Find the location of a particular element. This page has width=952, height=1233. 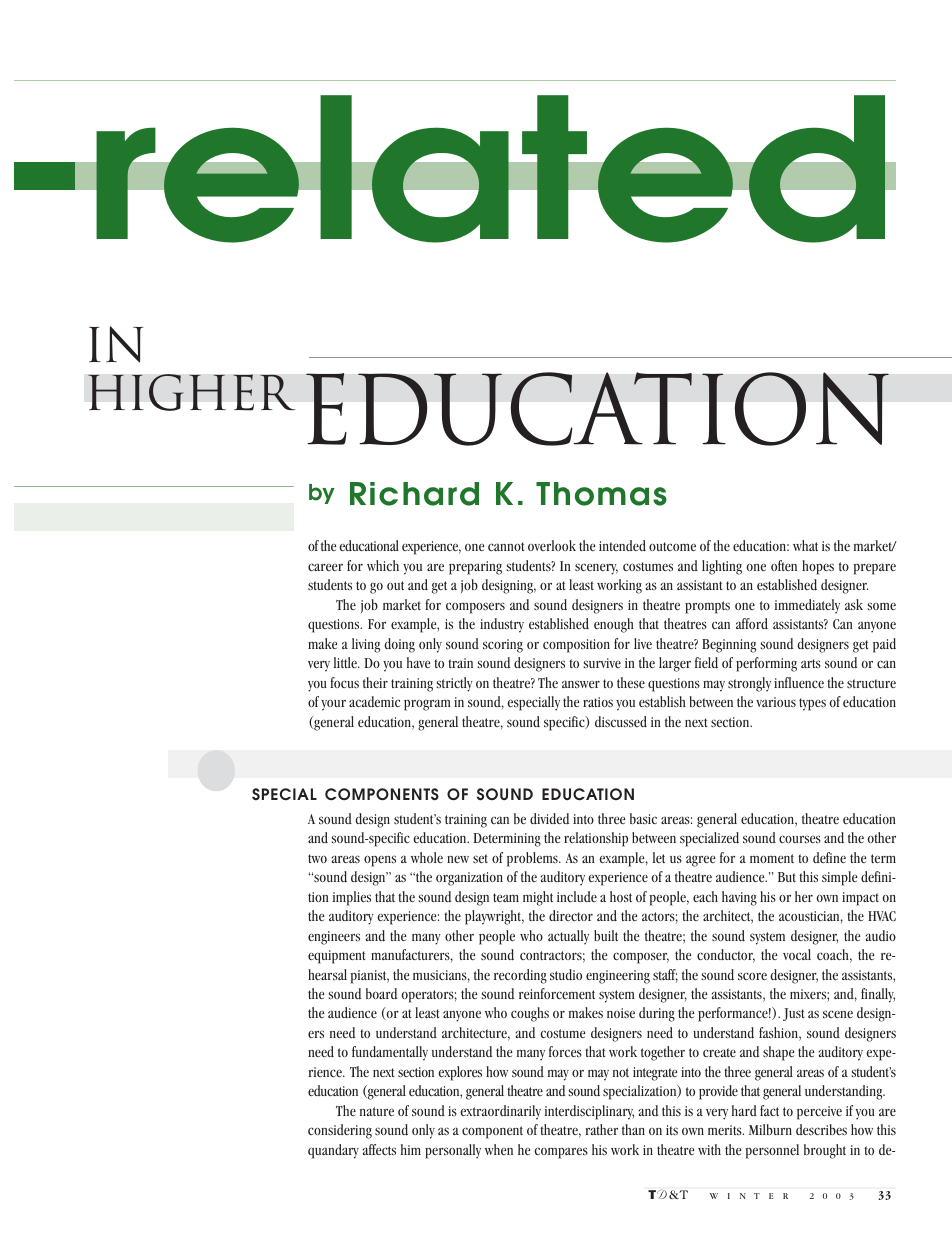

opens is located at coordinates (380, 861).
